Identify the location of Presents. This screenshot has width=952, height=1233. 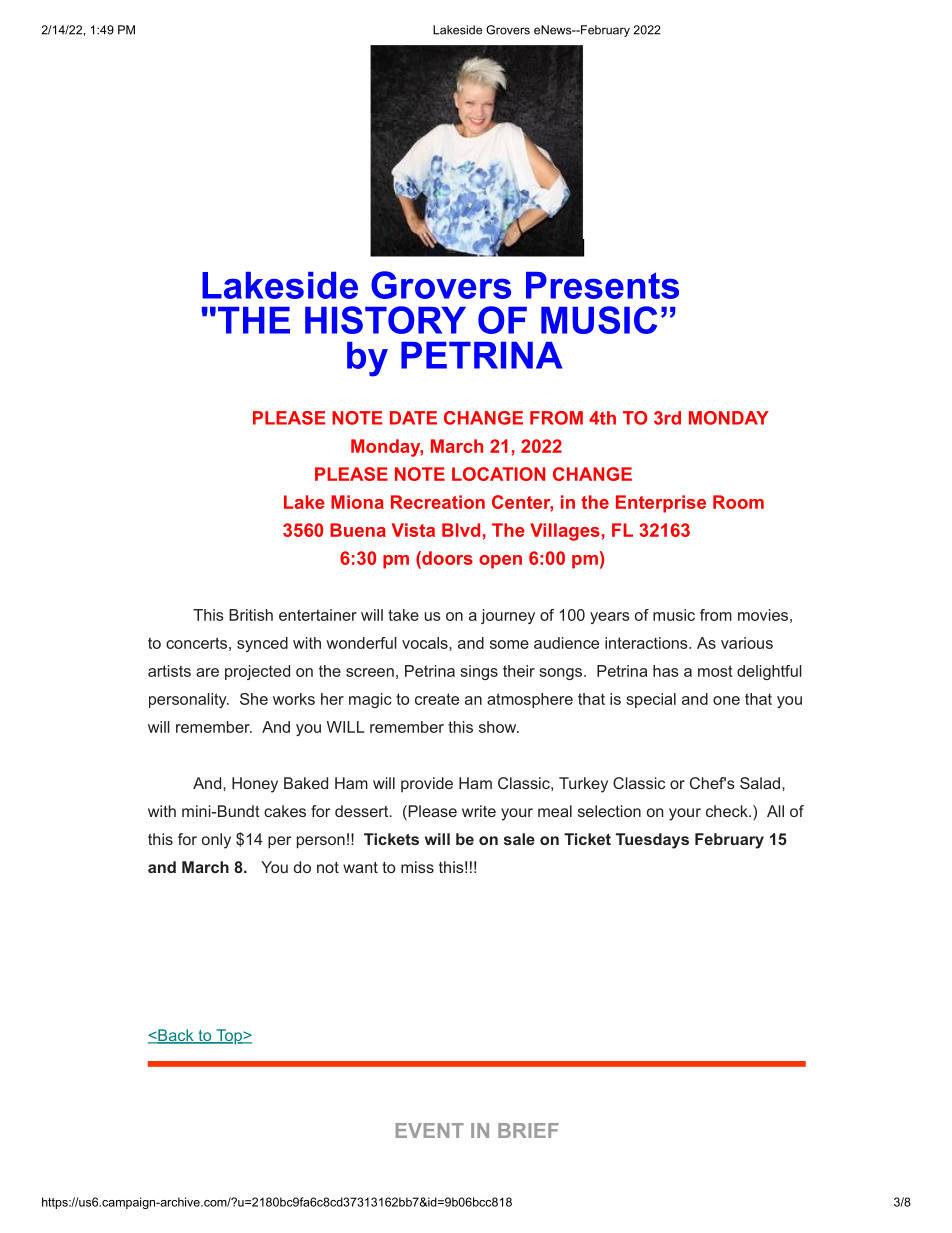
(602, 285).
